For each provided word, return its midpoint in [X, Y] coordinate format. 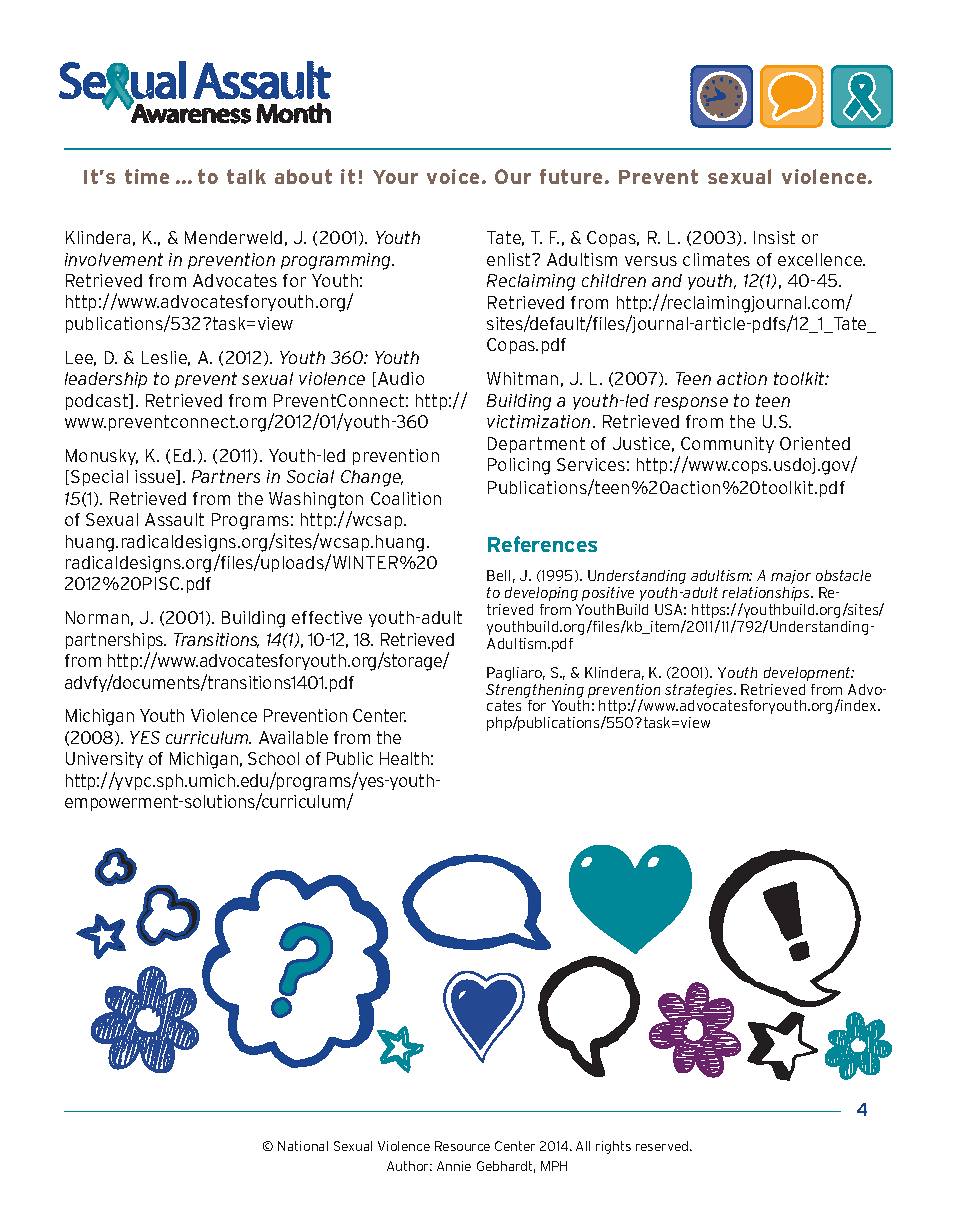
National [303, 1146]
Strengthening [535, 691]
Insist [774, 237]
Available [293, 737]
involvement [114, 259]
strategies [700, 691]
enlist [510, 259]
